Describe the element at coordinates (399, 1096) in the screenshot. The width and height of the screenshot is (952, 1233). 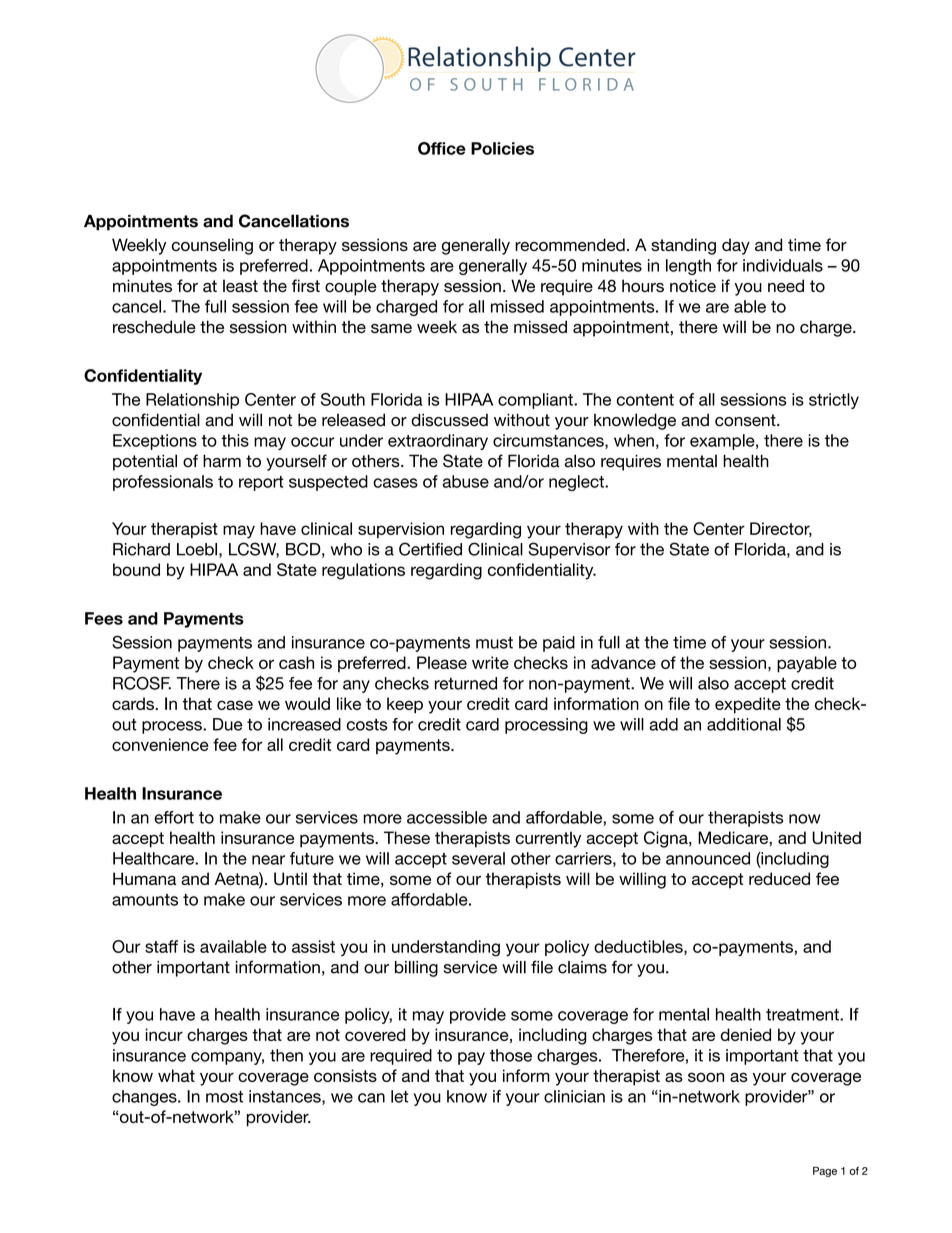
I see `let` at that location.
